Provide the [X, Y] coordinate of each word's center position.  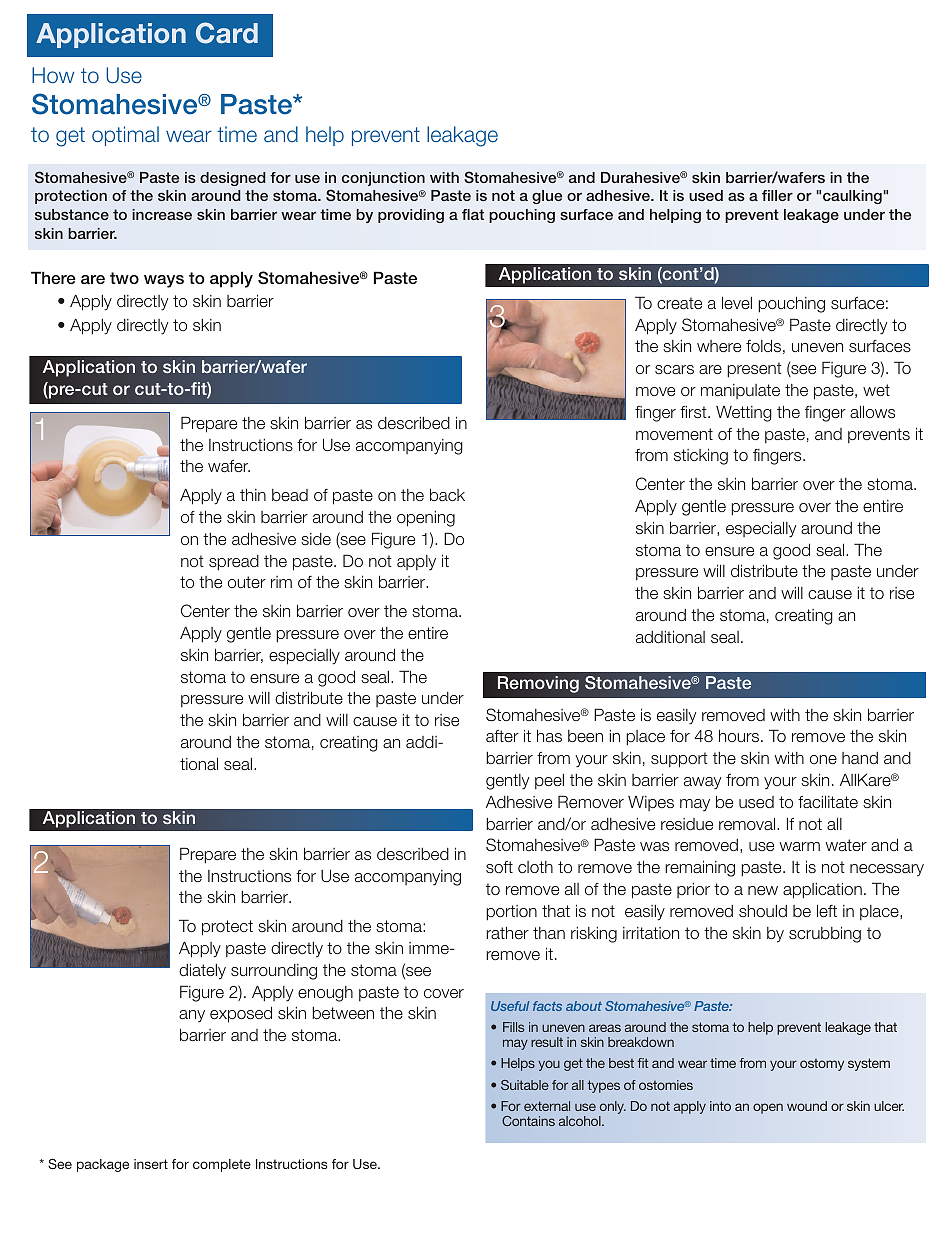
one [823, 759]
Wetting [744, 414]
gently [507, 782]
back [447, 494]
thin [253, 494]
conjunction [383, 179]
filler [777, 195]
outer [247, 582]
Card [227, 33]
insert [151, 1164]
